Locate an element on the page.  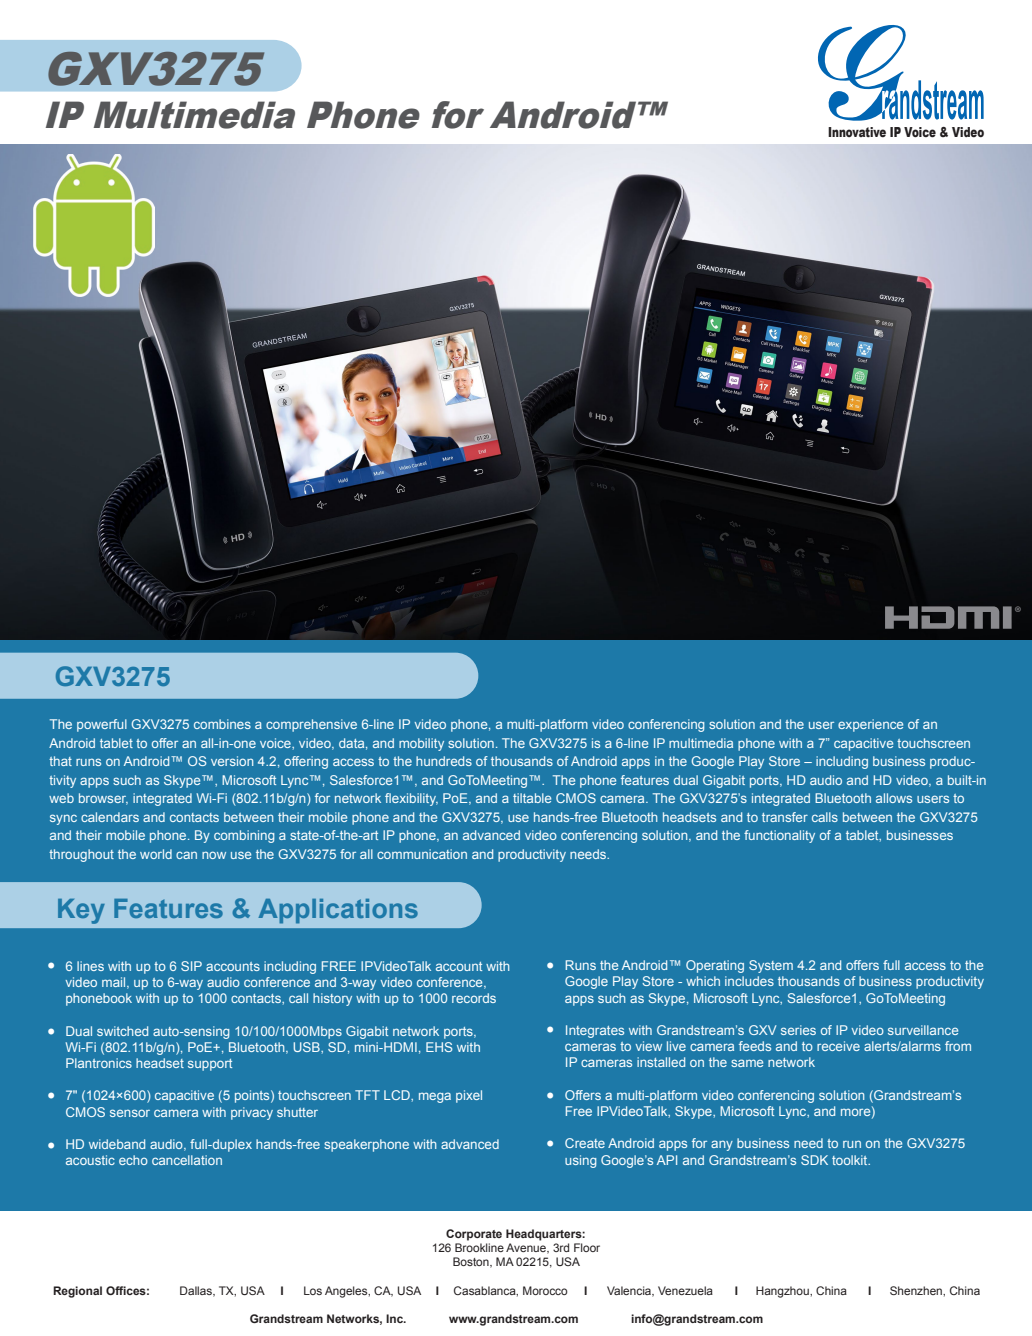
Regional is located at coordinates (77, 1292).
